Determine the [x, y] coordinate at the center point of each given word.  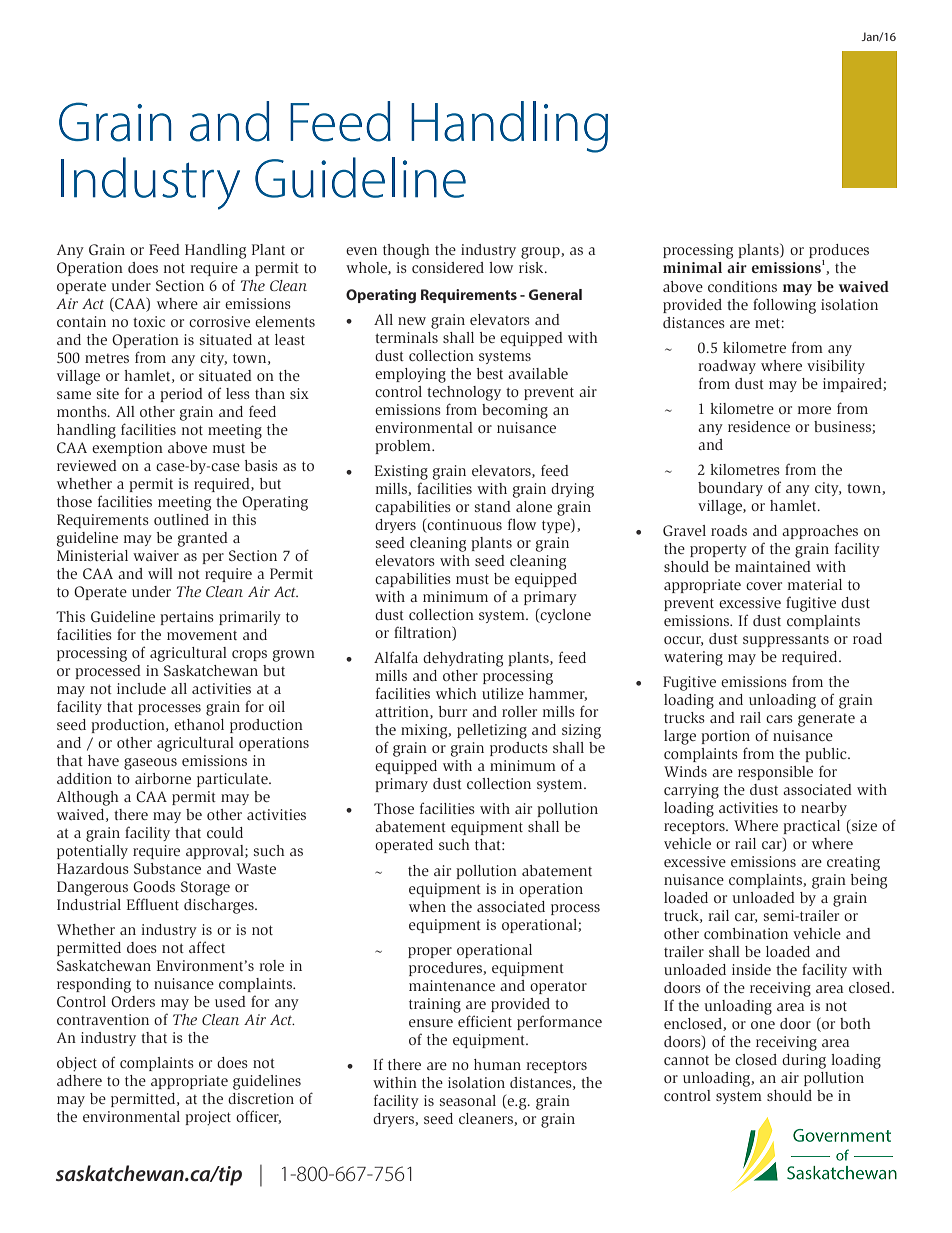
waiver [156, 555]
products [519, 749]
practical [811, 827]
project [208, 1118]
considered [448, 267]
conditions [742, 286]
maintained [773, 566]
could [225, 832]
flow [522, 524]
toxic [149, 321]
